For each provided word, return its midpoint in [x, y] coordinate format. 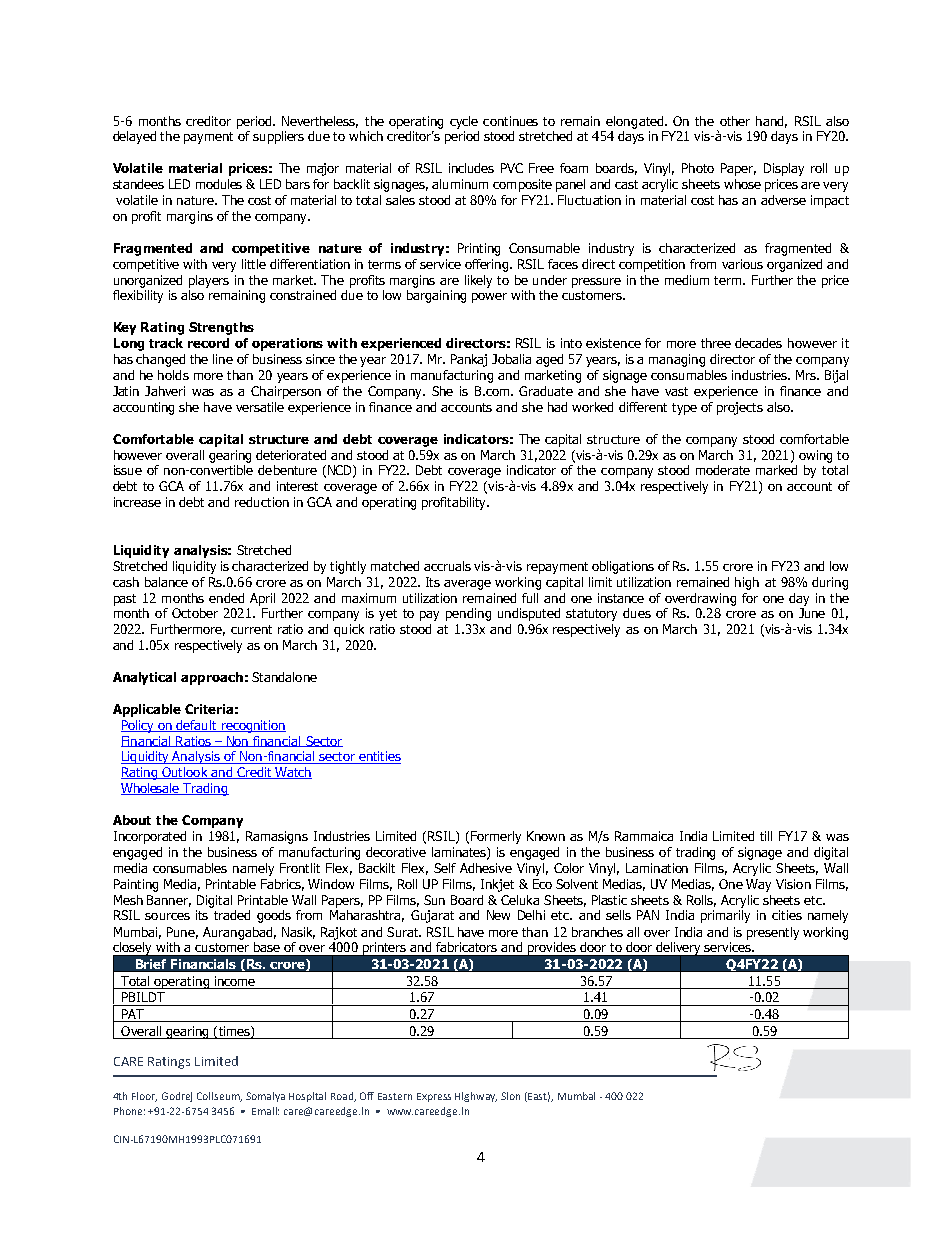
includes [471, 168]
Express [434, 1097]
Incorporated [150, 837]
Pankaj [469, 360]
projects [740, 408]
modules [219, 184]
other [735, 121]
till [766, 836]
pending [468, 614]
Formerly [496, 837]
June [812, 613]
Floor [144, 1097]
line [223, 359]
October [195, 613]
